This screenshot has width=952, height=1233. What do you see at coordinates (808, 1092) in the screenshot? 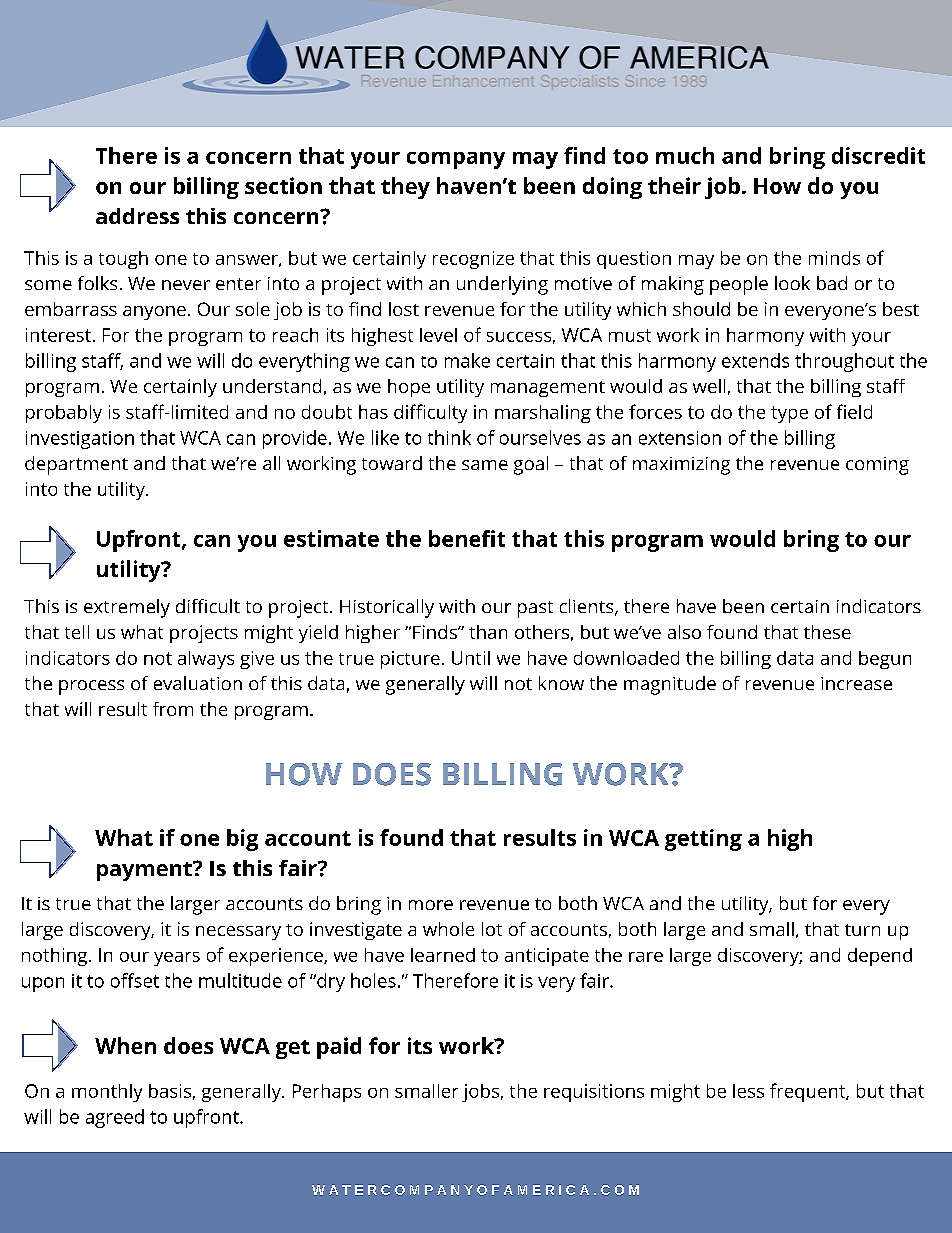
I see `frequent` at bounding box center [808, 1092].
